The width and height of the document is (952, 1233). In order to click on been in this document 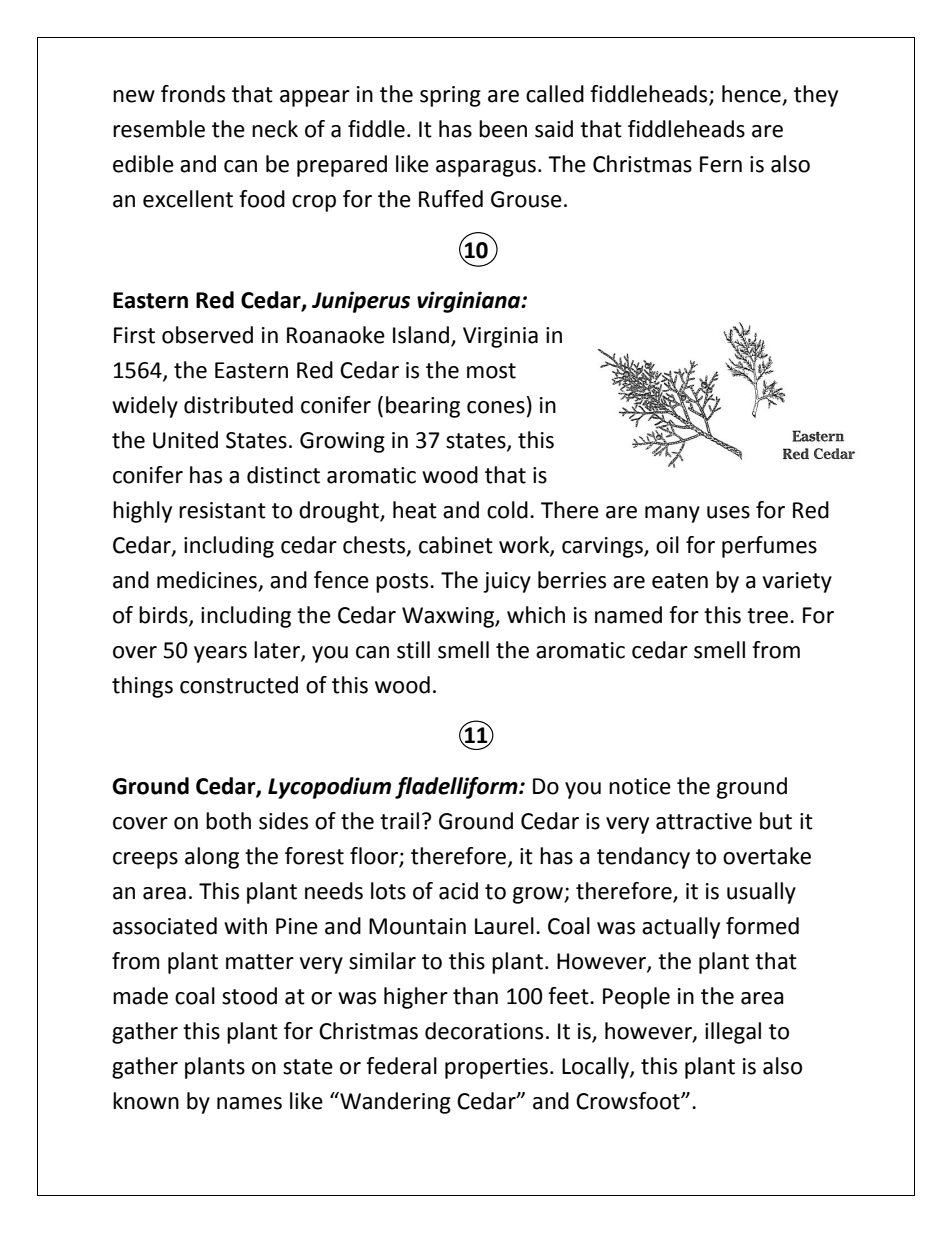, I will do `click(503, 129)`.
